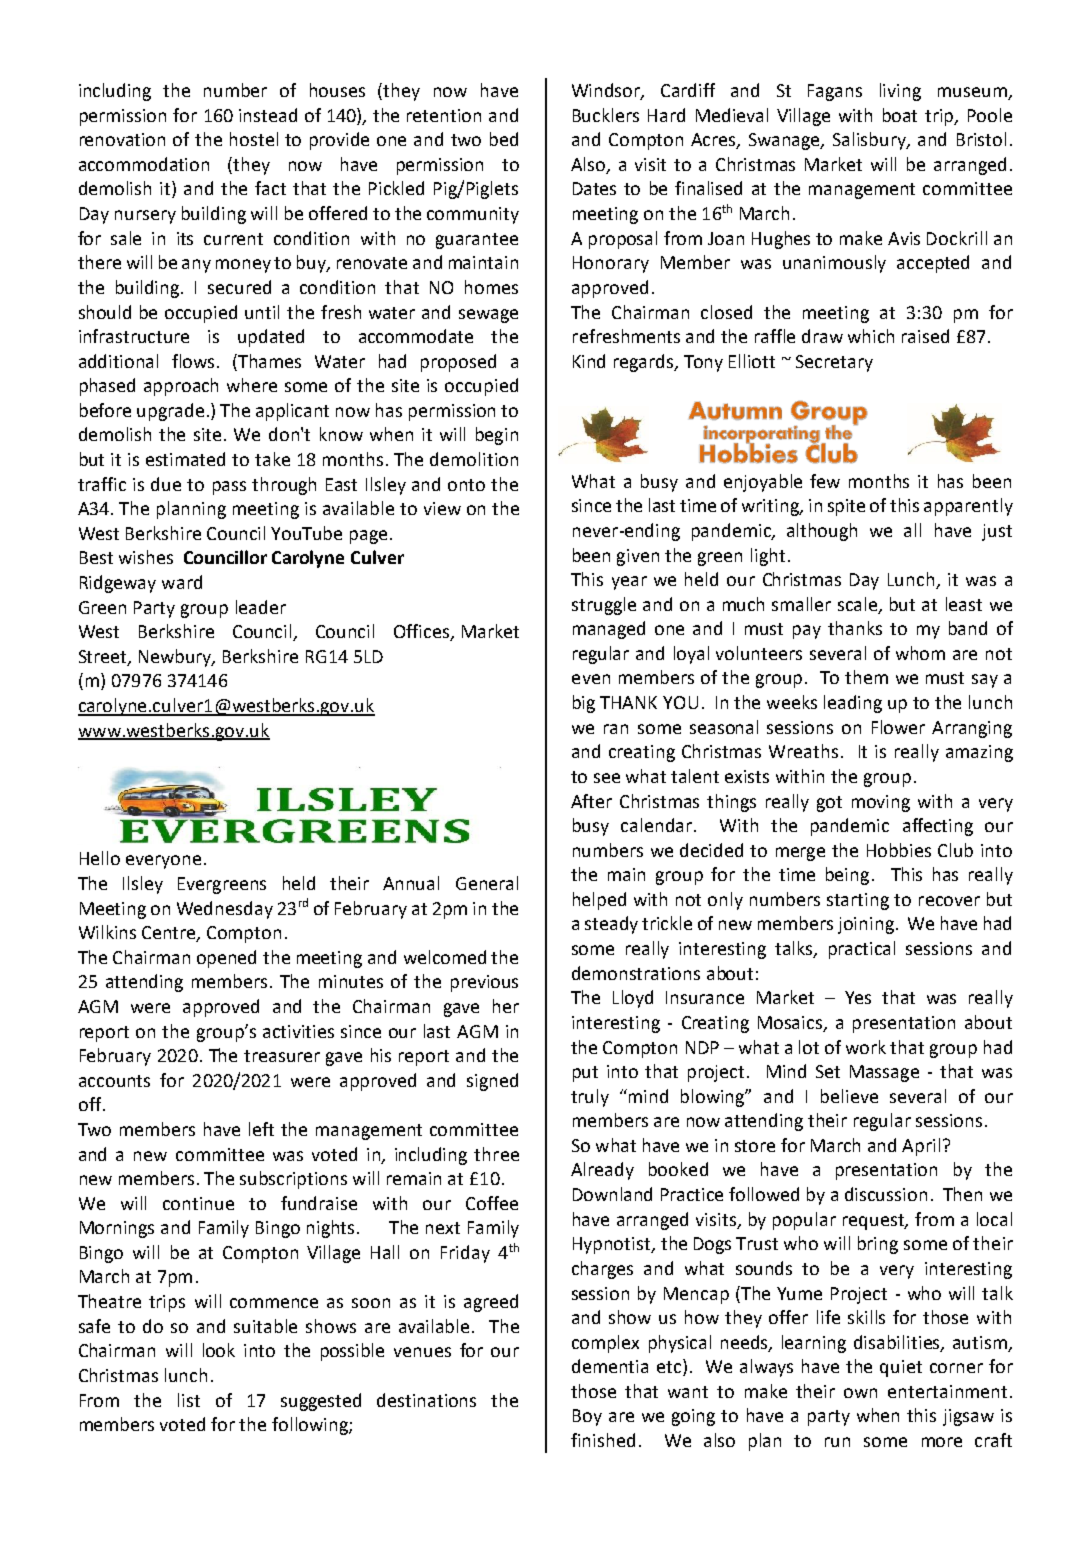 The width and height of the screenshot is (1091, 1542). What do you see at coordinates (497, 436) in the screenshot?
I see `begin` at bounding box center [497, 436].
